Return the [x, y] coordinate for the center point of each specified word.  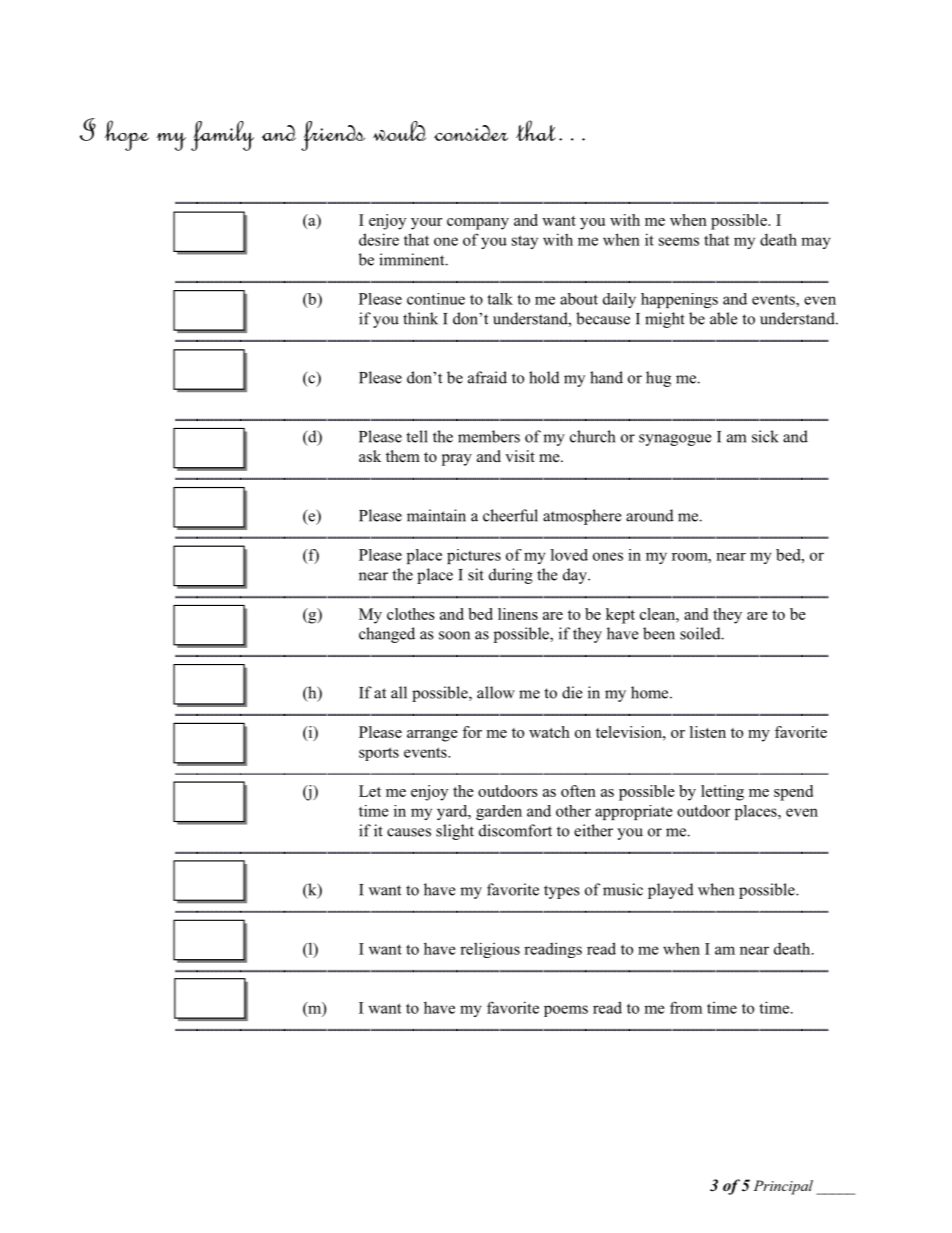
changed [387, 635]
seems [679, 241]
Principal [783, 1187]
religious [490, 950]
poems [566, 1011]
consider [471, 133]
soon [454, 635]
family [222, 136]
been [659, 633]
